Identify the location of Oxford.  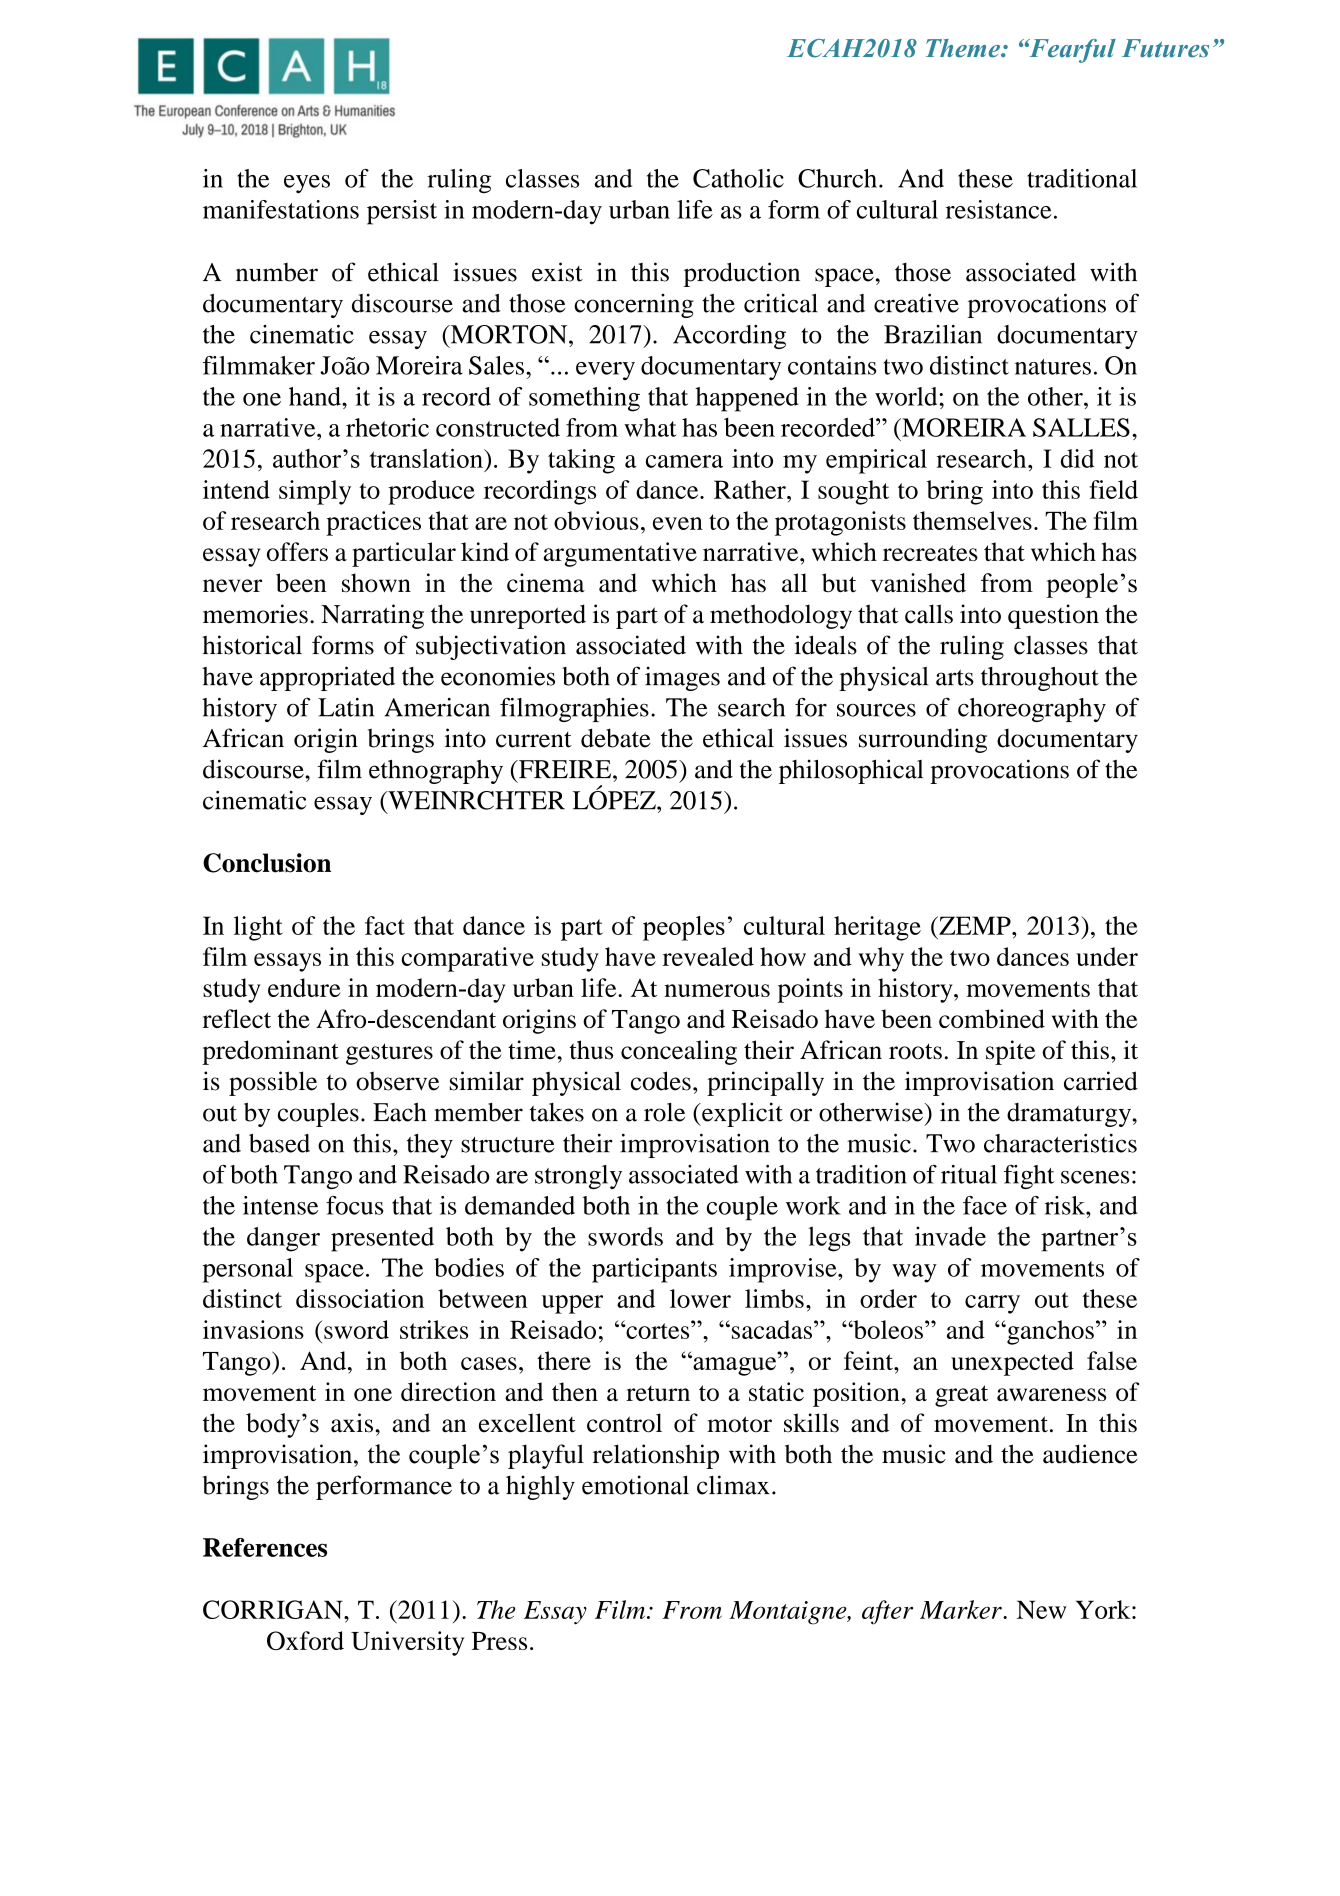
(305, 1640).
